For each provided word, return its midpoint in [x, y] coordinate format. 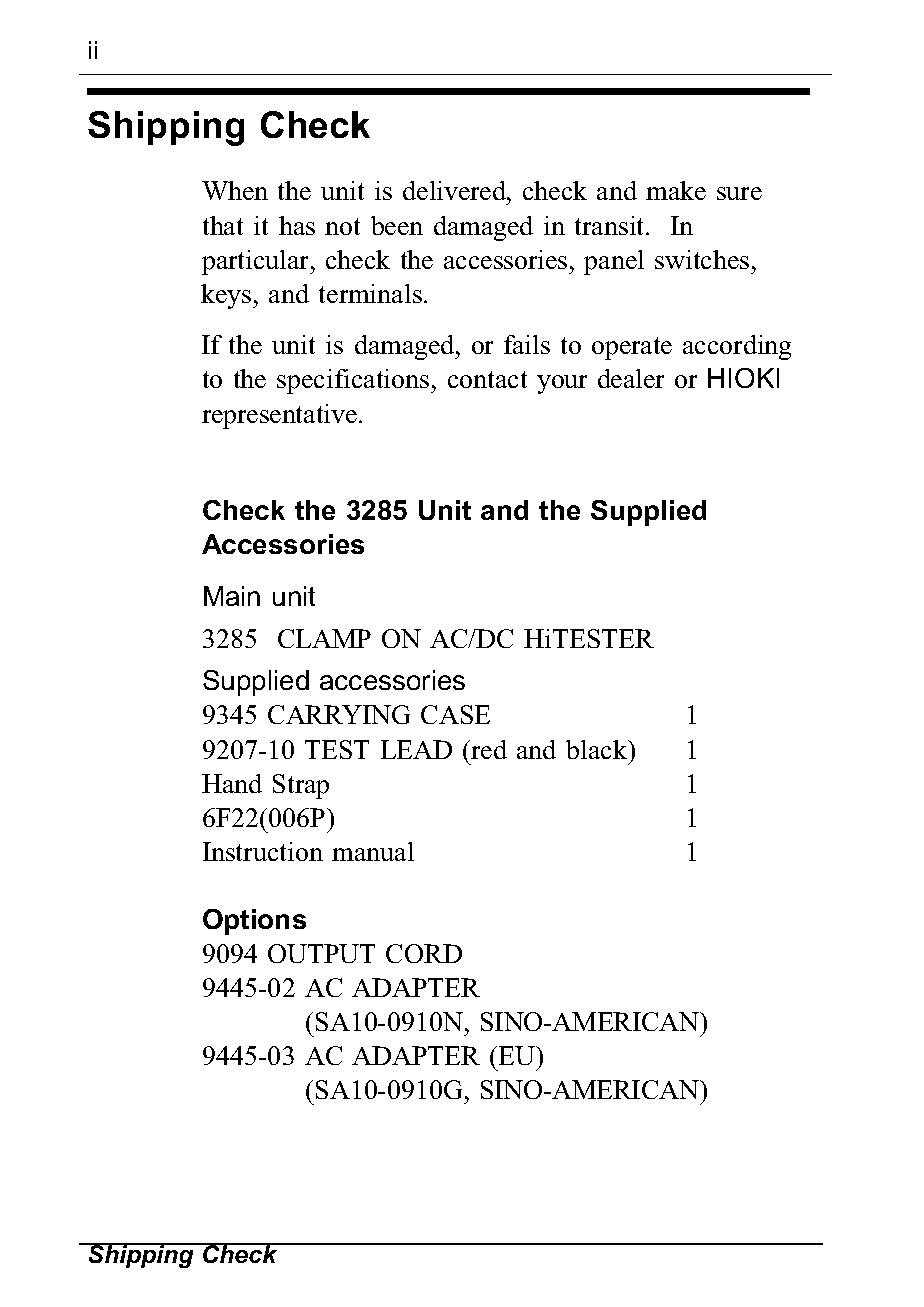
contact [487, 379]
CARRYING [339, 714]
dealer [631, 378]
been [397, 225]
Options [254, 922]
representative [281, 416]
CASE [455, 714]
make [676, 190]
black [598, 749]
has [297, 225]
